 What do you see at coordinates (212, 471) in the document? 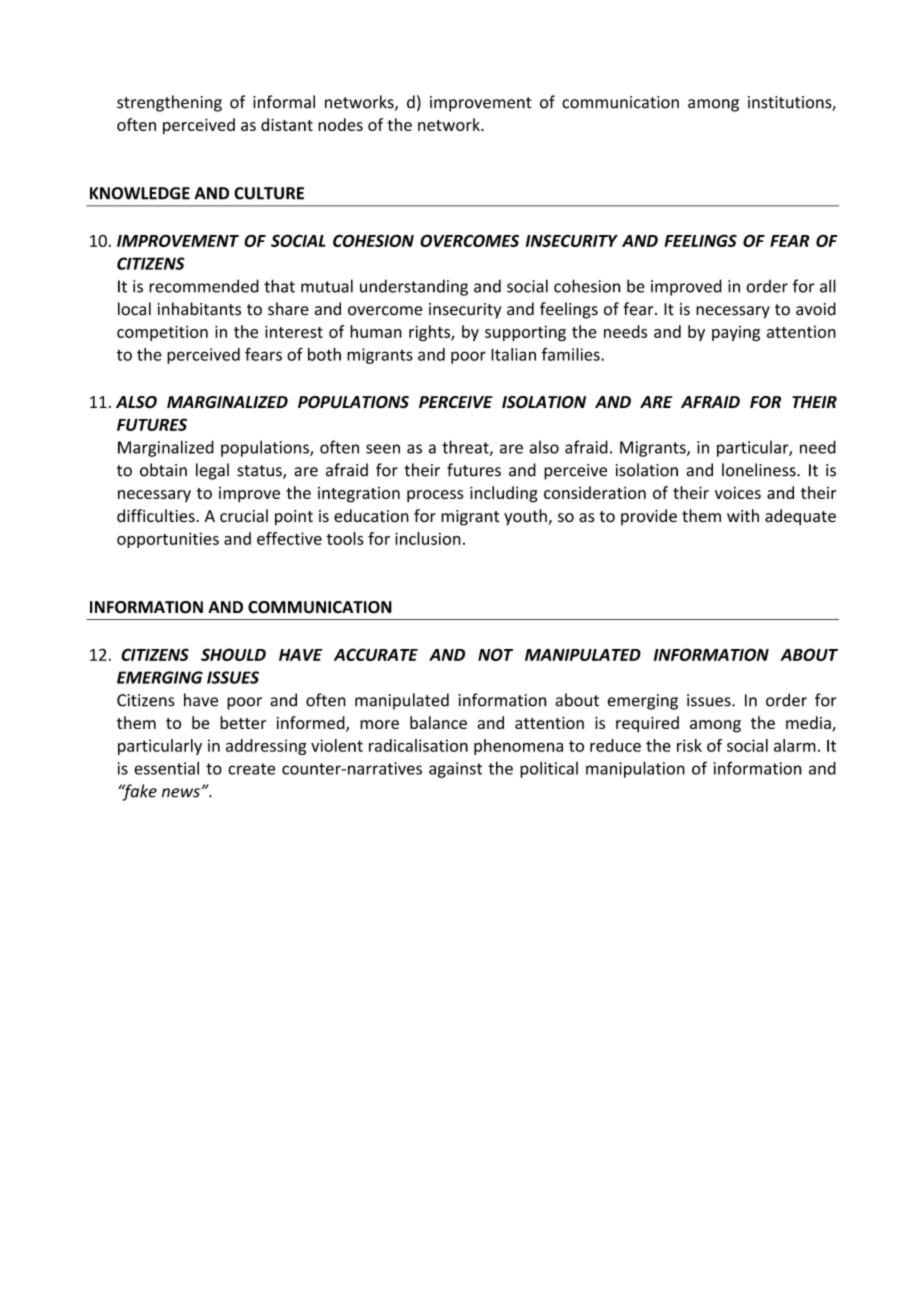
I see `legal` at bounding box center [212, 471].
